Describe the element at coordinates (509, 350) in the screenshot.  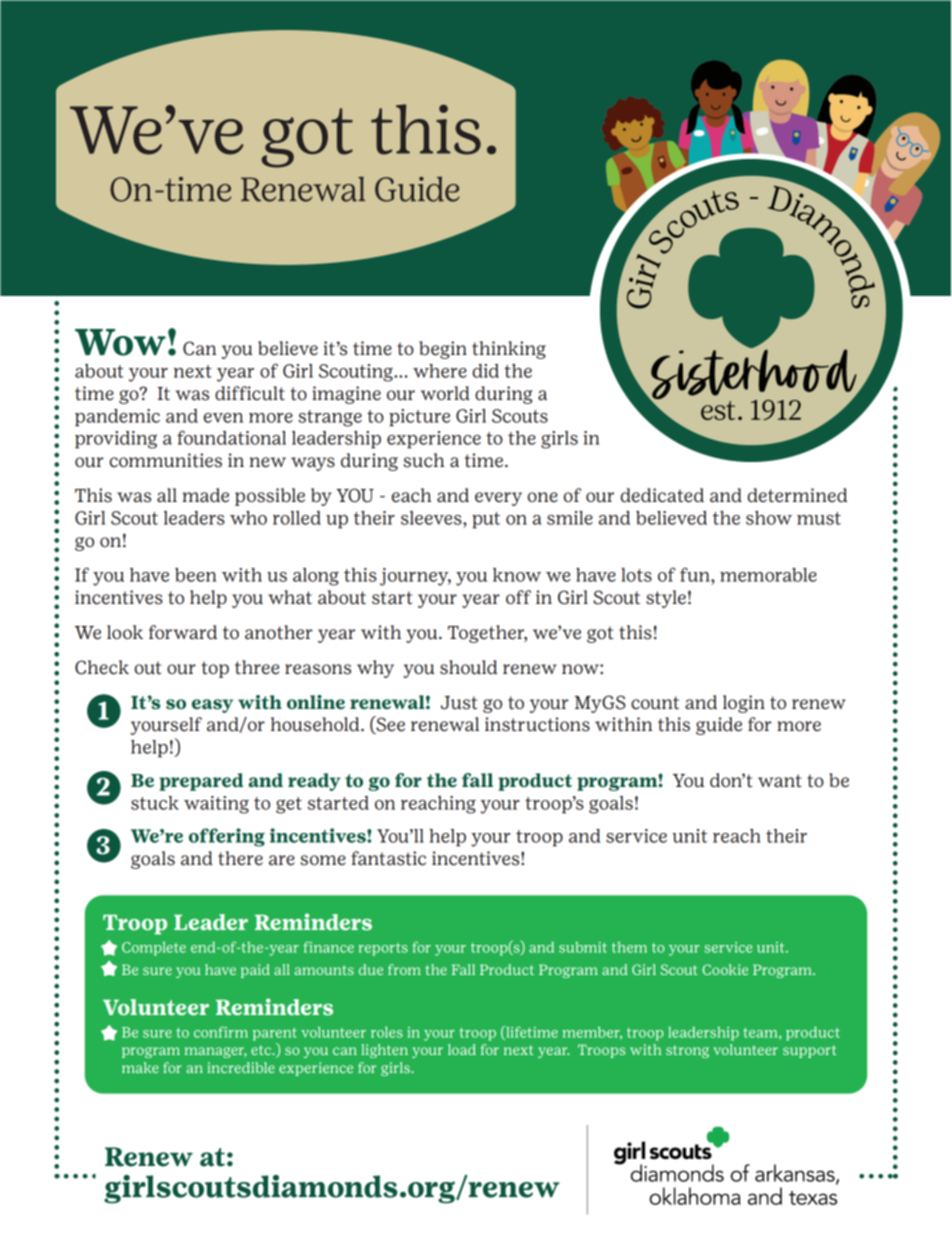
I see `thinking` at that location.
